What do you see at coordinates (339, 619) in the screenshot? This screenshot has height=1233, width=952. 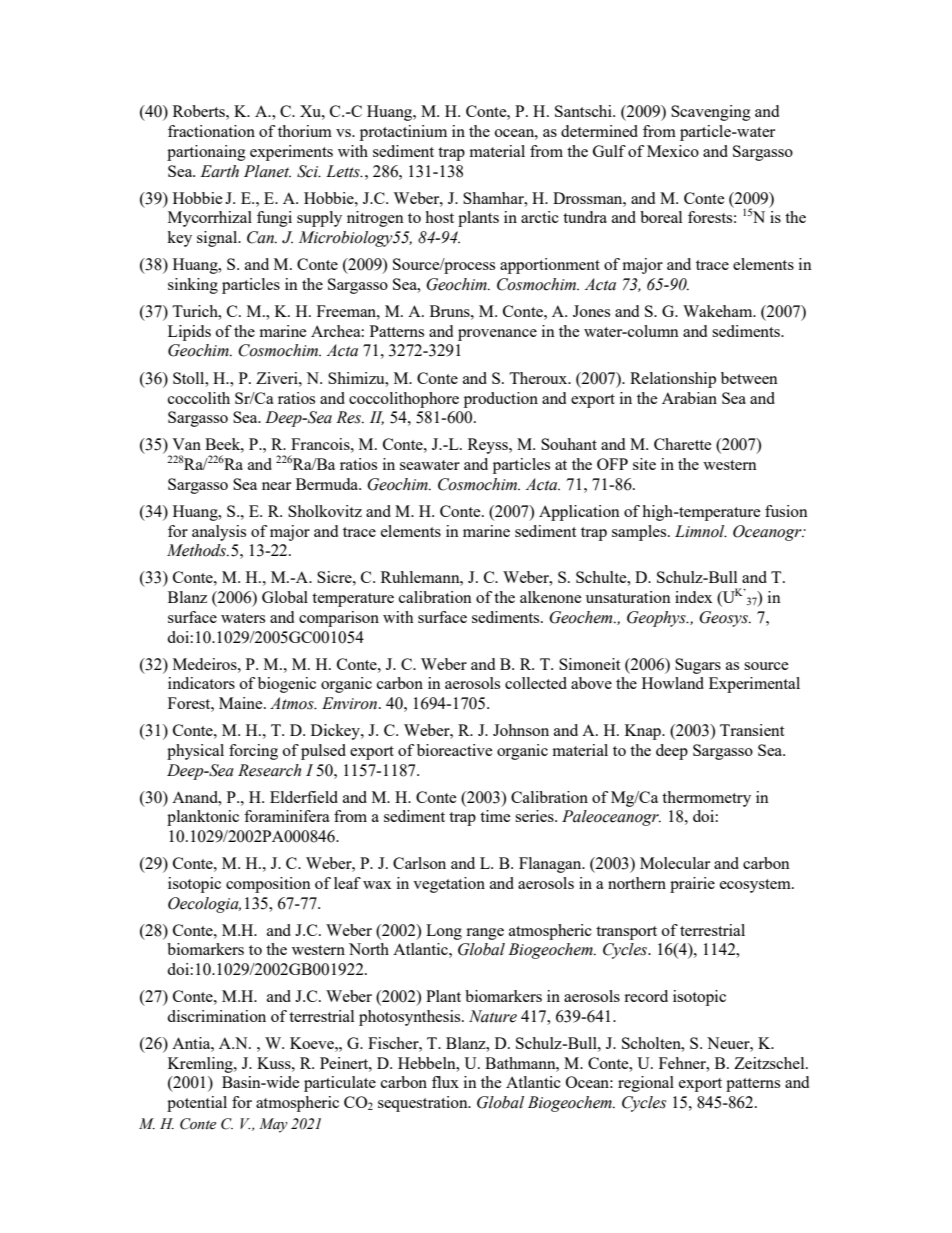 I see `comparison` at bounding box center [339, 619].
